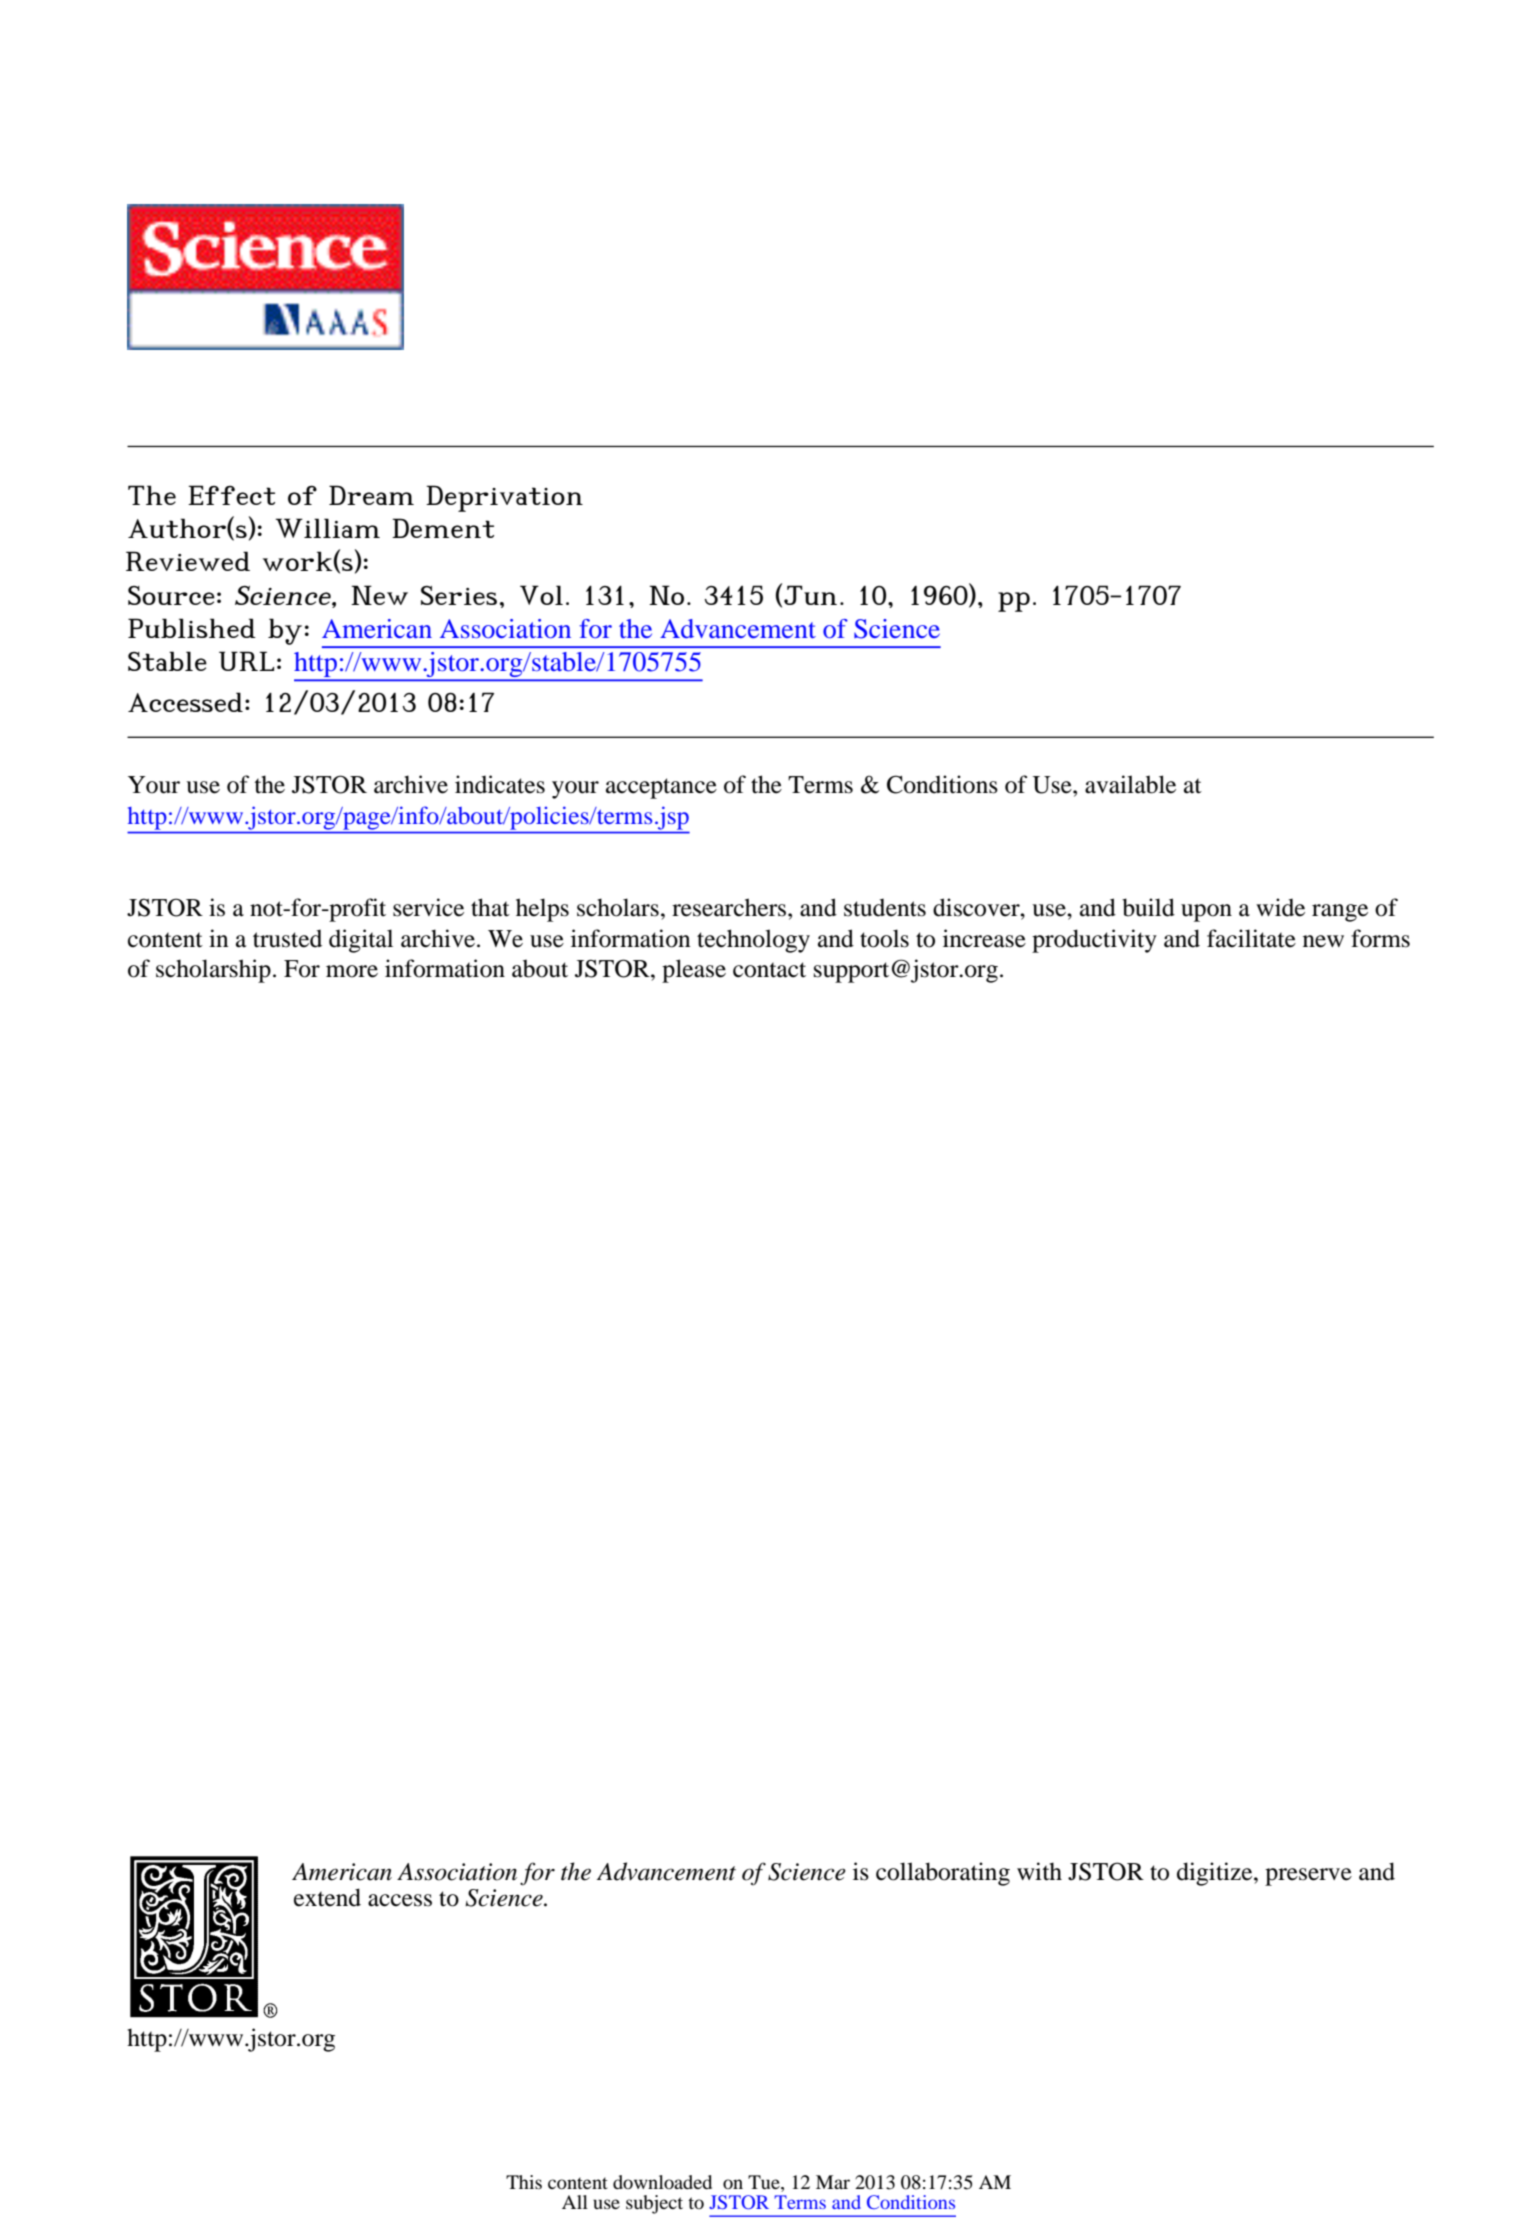 The height and width of the page is (2240, 1518). Describe the element at coordinates (1094, 941) in the page. I see `productivity` at that location.
